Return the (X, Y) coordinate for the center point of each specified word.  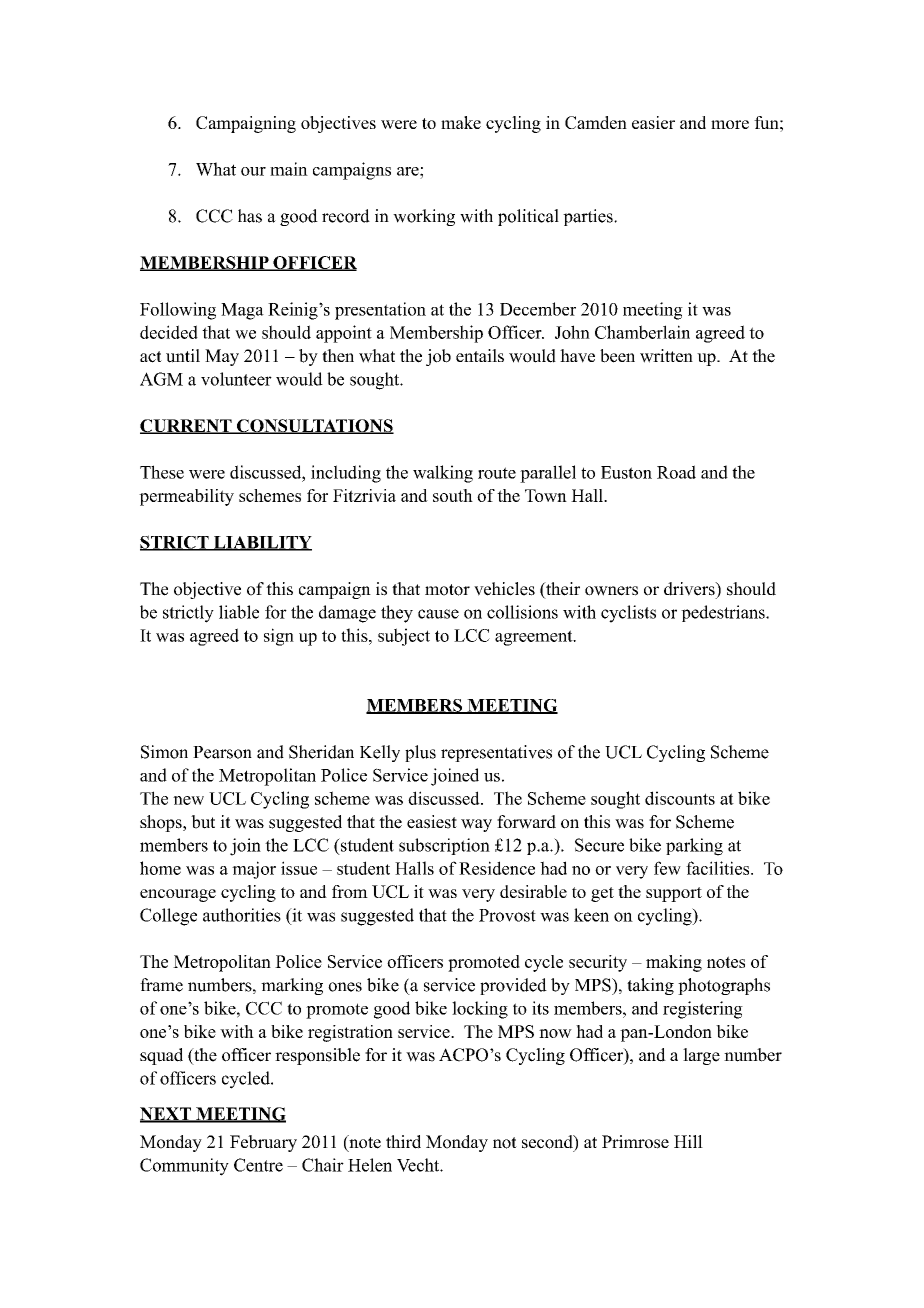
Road (676, 472)
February (263, 1143)
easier (653, 122)
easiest (432, 822)
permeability (186, 497)
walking (443, 474)
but (203, 822)
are (409, 171)
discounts (680, 798)
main (289, 169)
